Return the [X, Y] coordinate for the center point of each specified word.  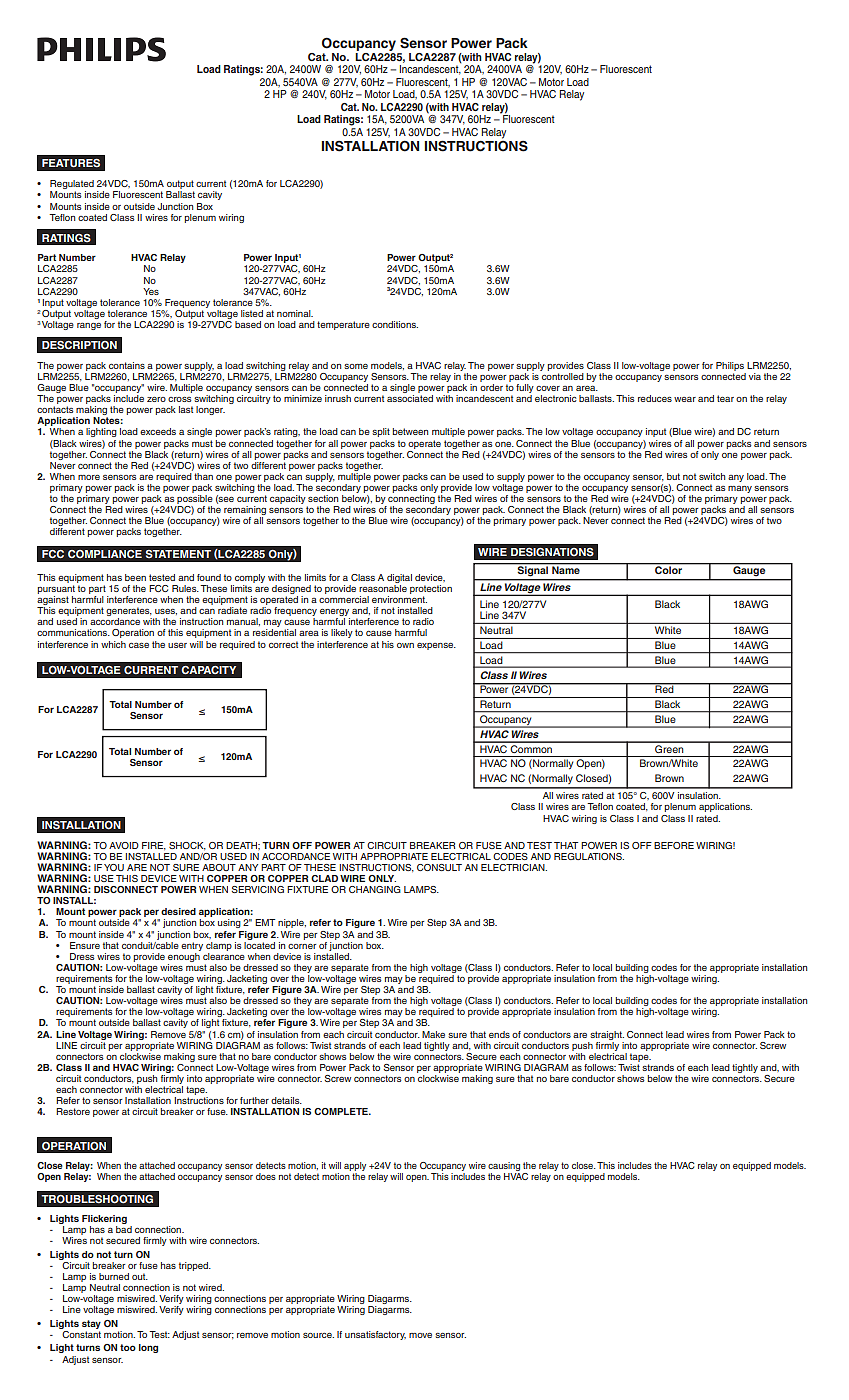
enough [184, 956]
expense [436, 646]
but [673, 476]
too [128, 1347]
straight [607, 1035]
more [89, 477]
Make [433, 1034]
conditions [395, 324]
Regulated [72, 186]
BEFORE [674, 845]
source [318, 1335]
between [410, 431]
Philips [730, 366]
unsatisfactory [375, 1335]
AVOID [124, 845]
